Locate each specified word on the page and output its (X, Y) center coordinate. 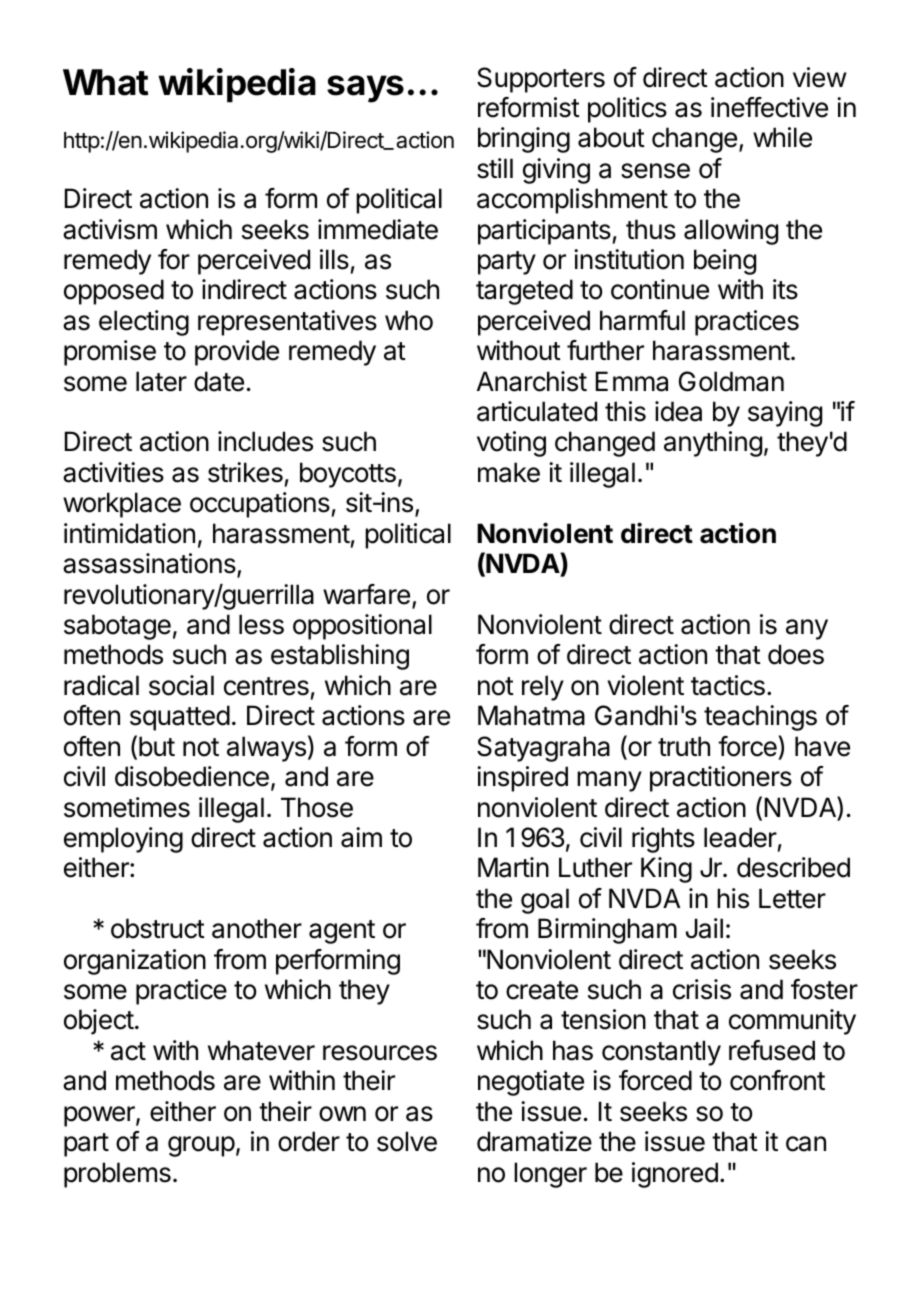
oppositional (362, 627)
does (796, 654)
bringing (524, 140)
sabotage (117, 627)
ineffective (769, 107)
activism (110, 229)
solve (407, 1141)
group (201, 1146)
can (806, 1144)
